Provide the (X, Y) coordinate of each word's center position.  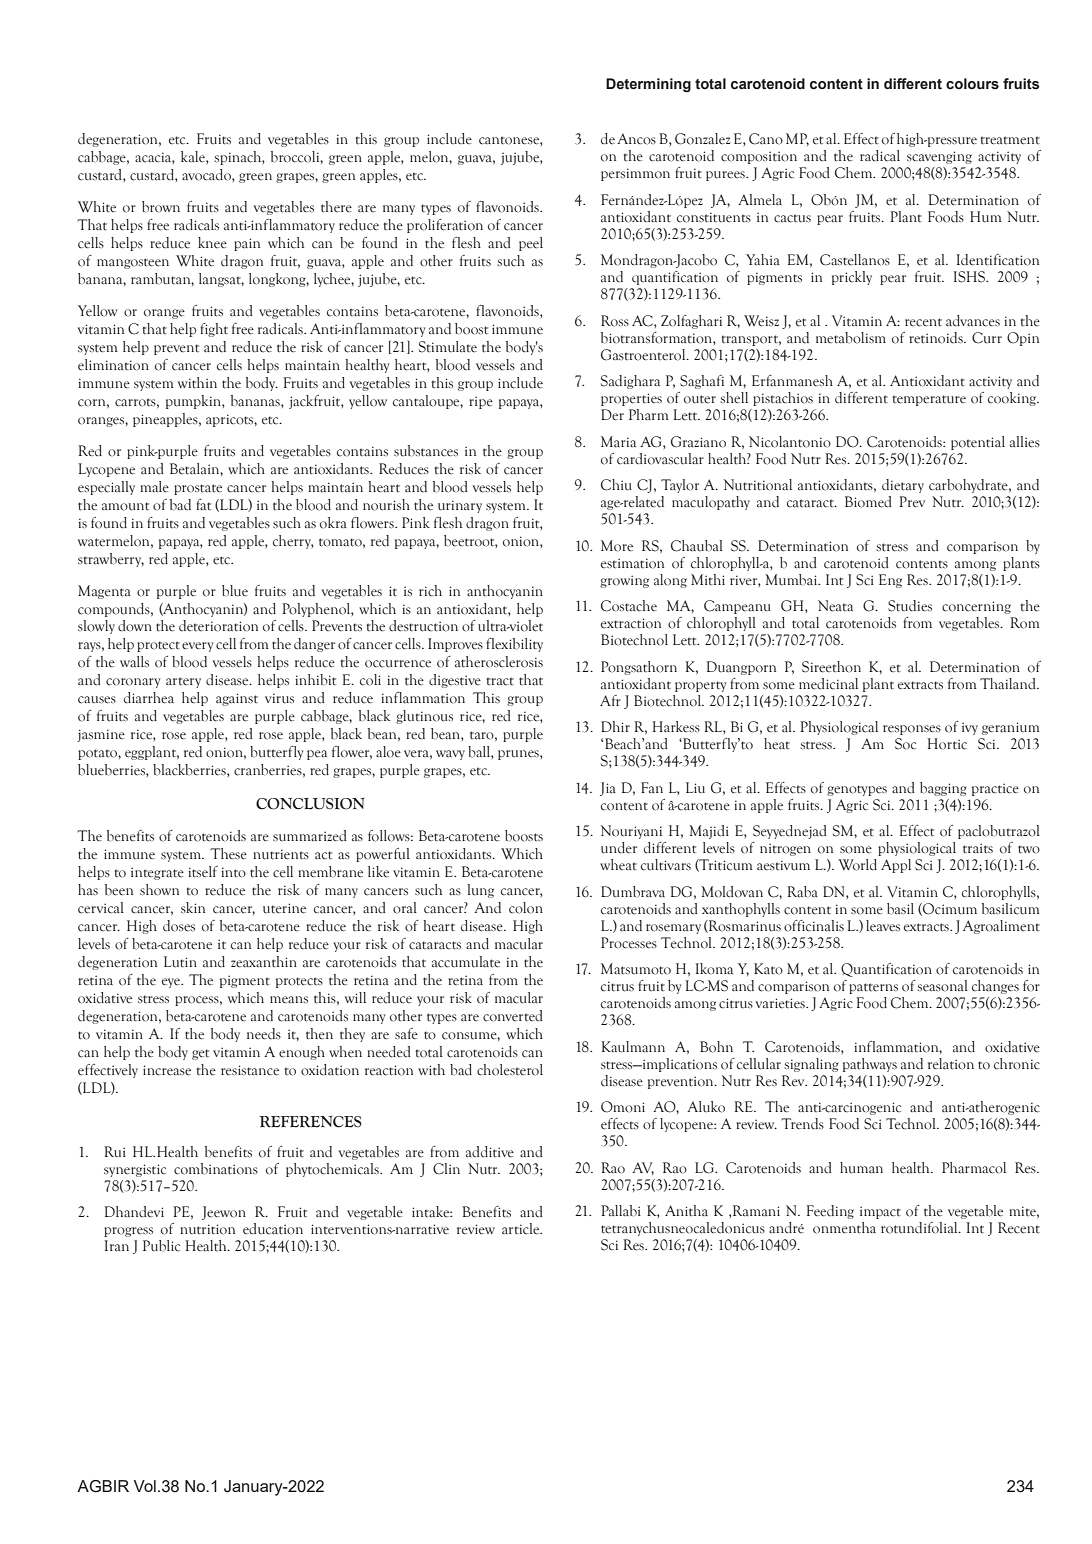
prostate (198, 489)
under (619, 848)
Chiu (616, 485)
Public (161, 1246)
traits (978, 848)
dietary (903, 486)
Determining (648, 85)
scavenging (939, 157)
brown (161, 207)
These (228, 854)
